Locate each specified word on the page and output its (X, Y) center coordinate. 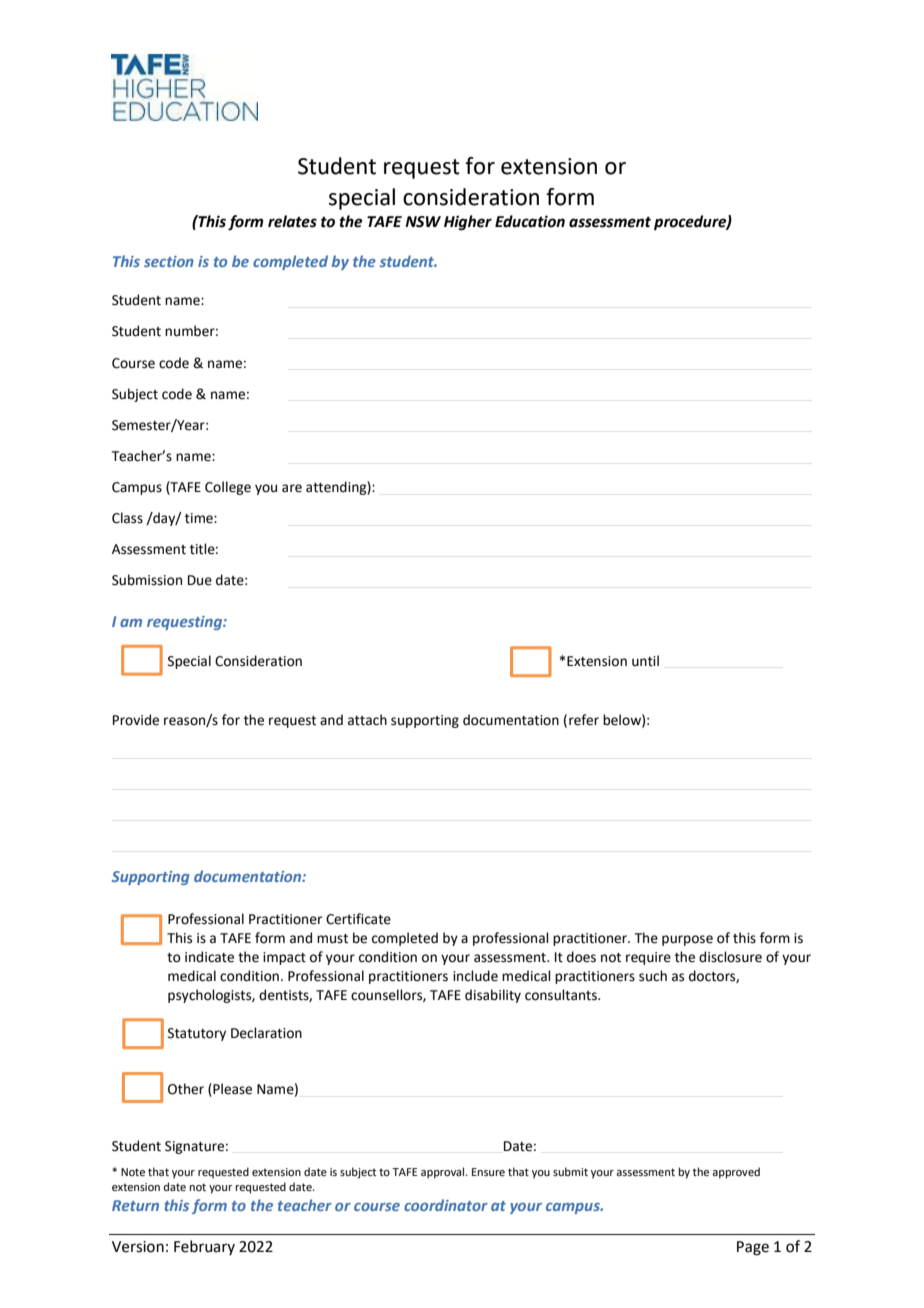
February (204, 1247)
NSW (423, 222)
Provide (136, 720)
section (169, 261)
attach (367, 720)
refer (584, 720)
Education (530, 221)
